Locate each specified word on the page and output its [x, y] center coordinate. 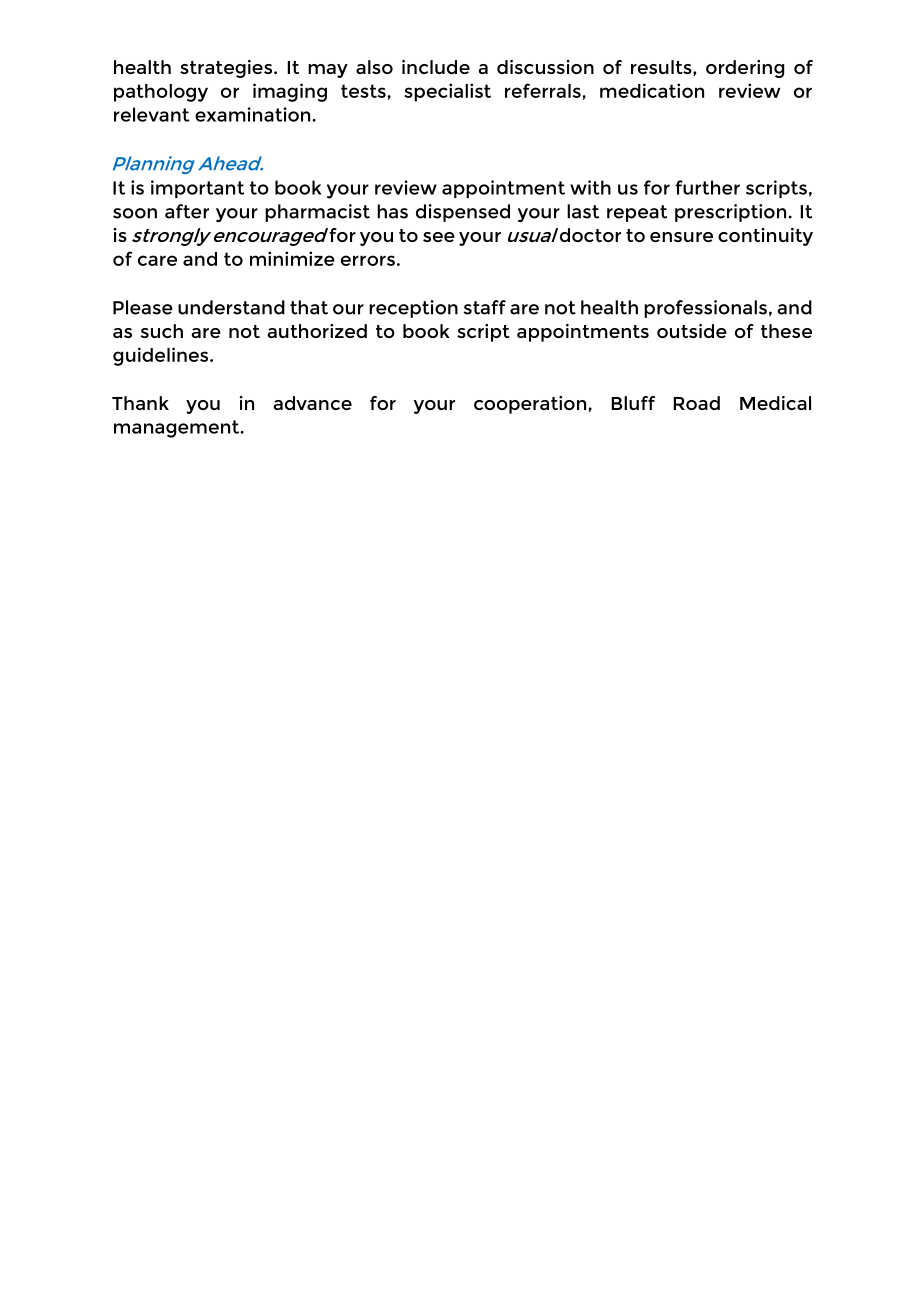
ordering [745, 69]
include [436, 67]
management [178, 429]
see [439, 237]
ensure [681, 237]
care [157, 260]
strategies [226, 69]
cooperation [530, 405]
